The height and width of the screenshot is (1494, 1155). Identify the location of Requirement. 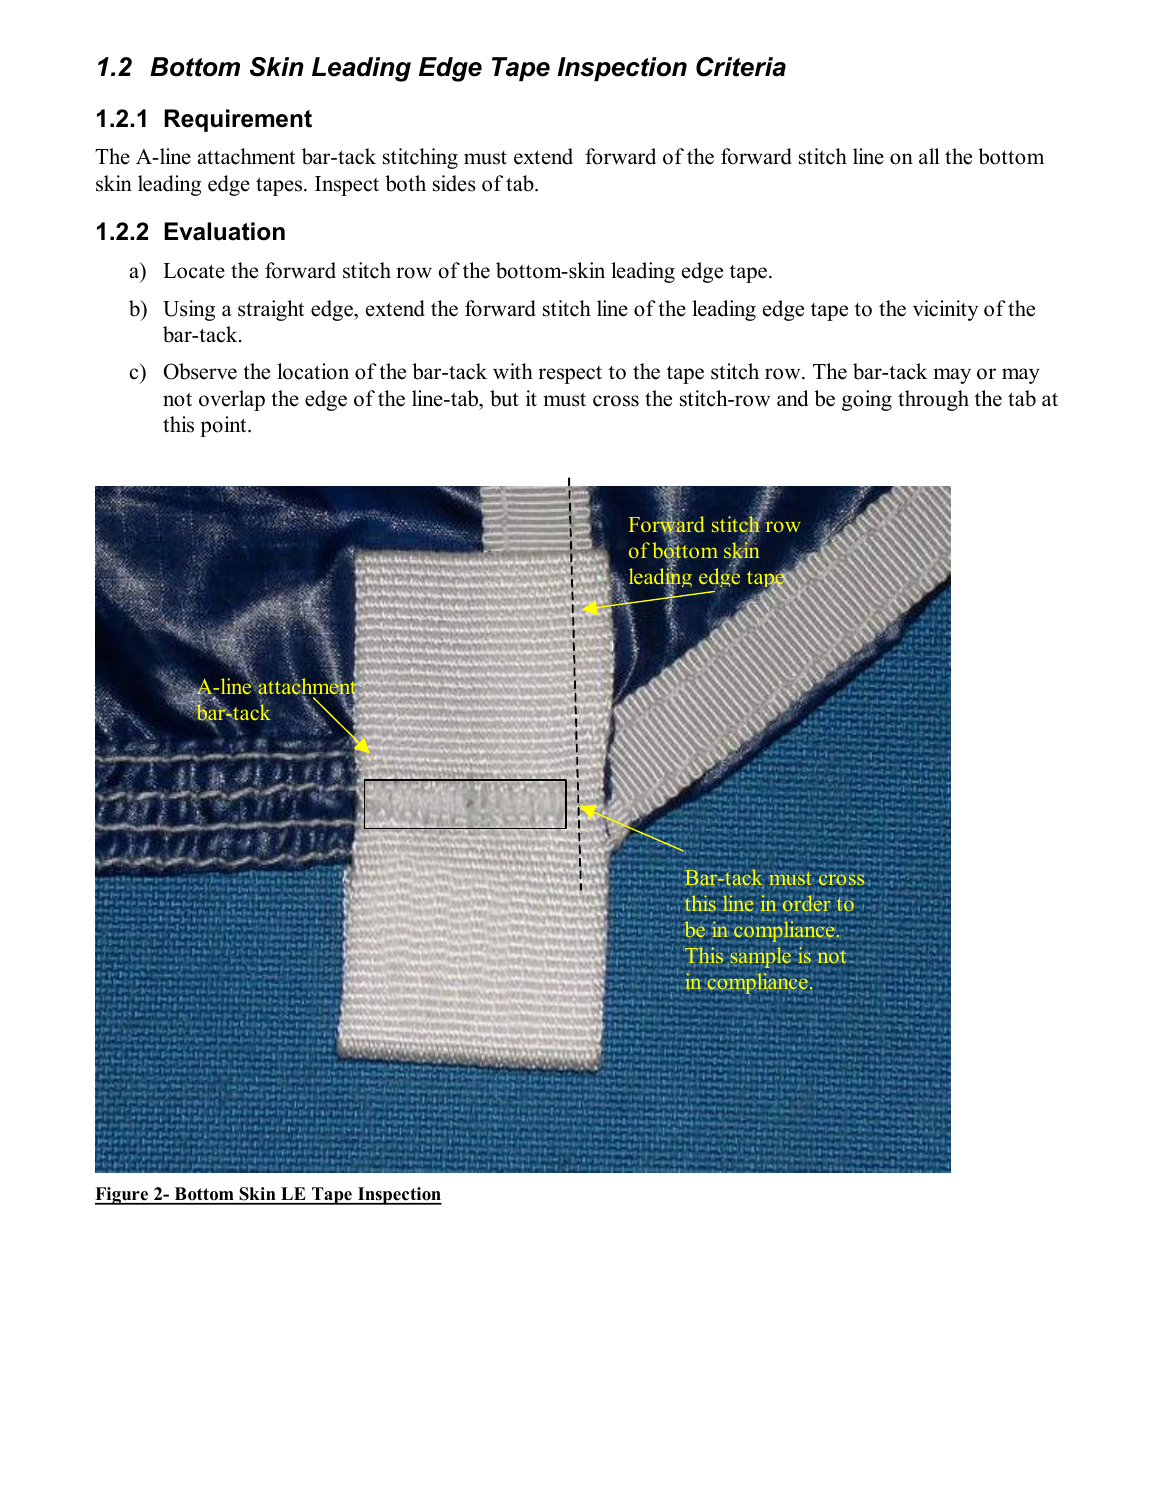
(238, 120).
